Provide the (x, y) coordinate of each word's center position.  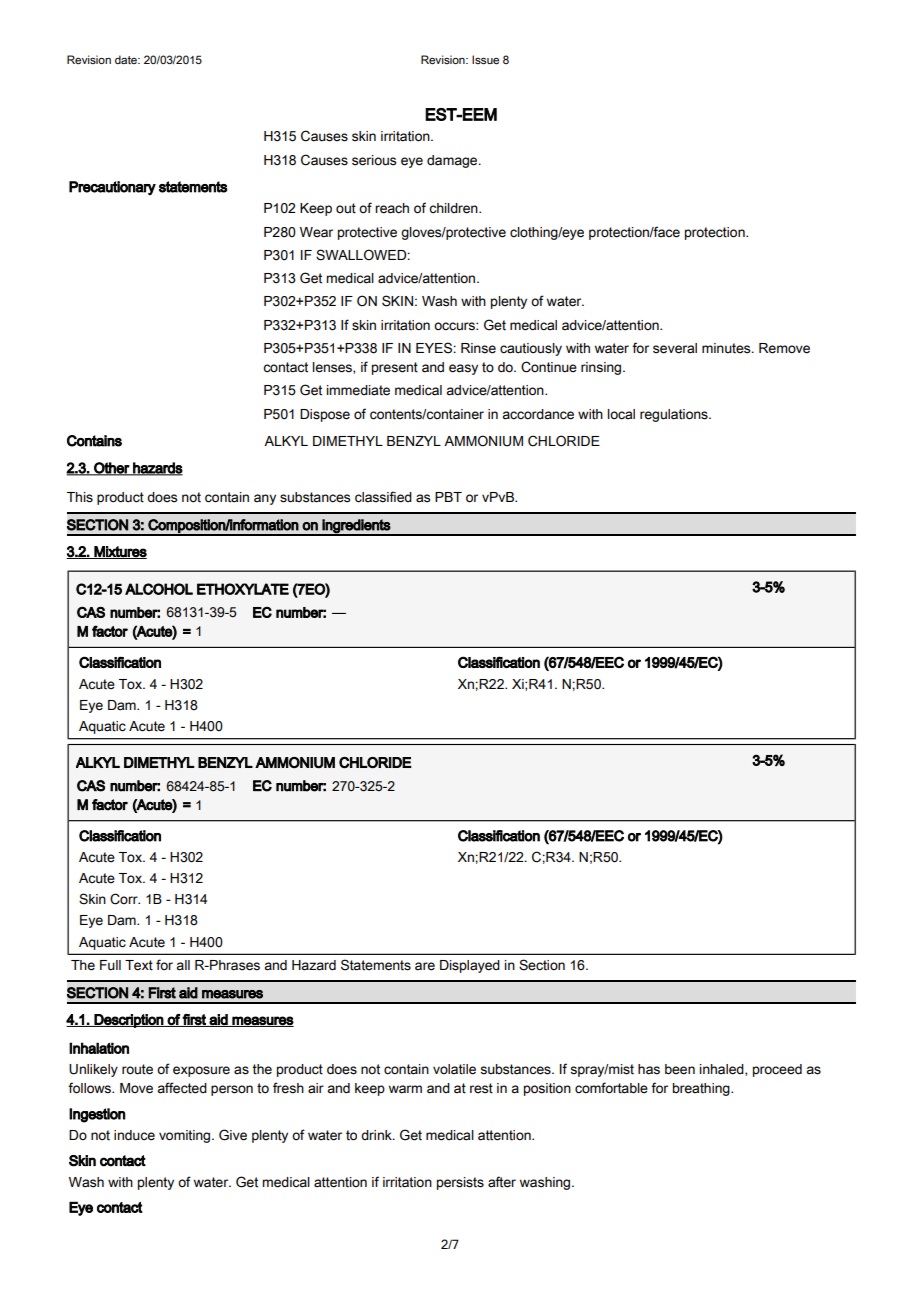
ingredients (356, 527)
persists (460, 1183)
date (127, 59)
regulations (675, 415)
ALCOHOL (159, 589)
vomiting (186, 1136)
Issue (485, 59)
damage (453, 161)
